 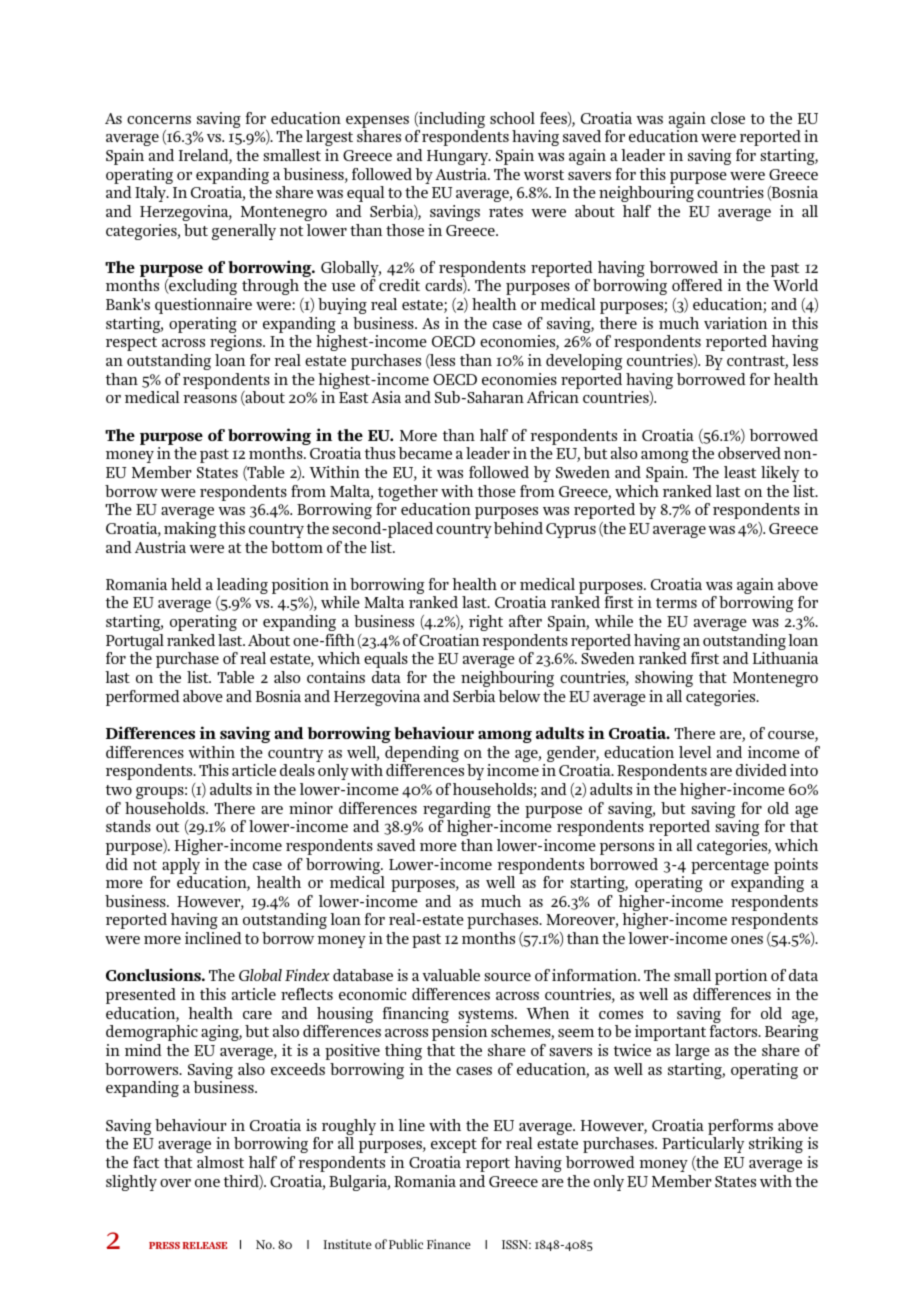 What do you see at coordinates (747, 940) in the screenshot?
I see `ones` at bounding box center [747, 940].
